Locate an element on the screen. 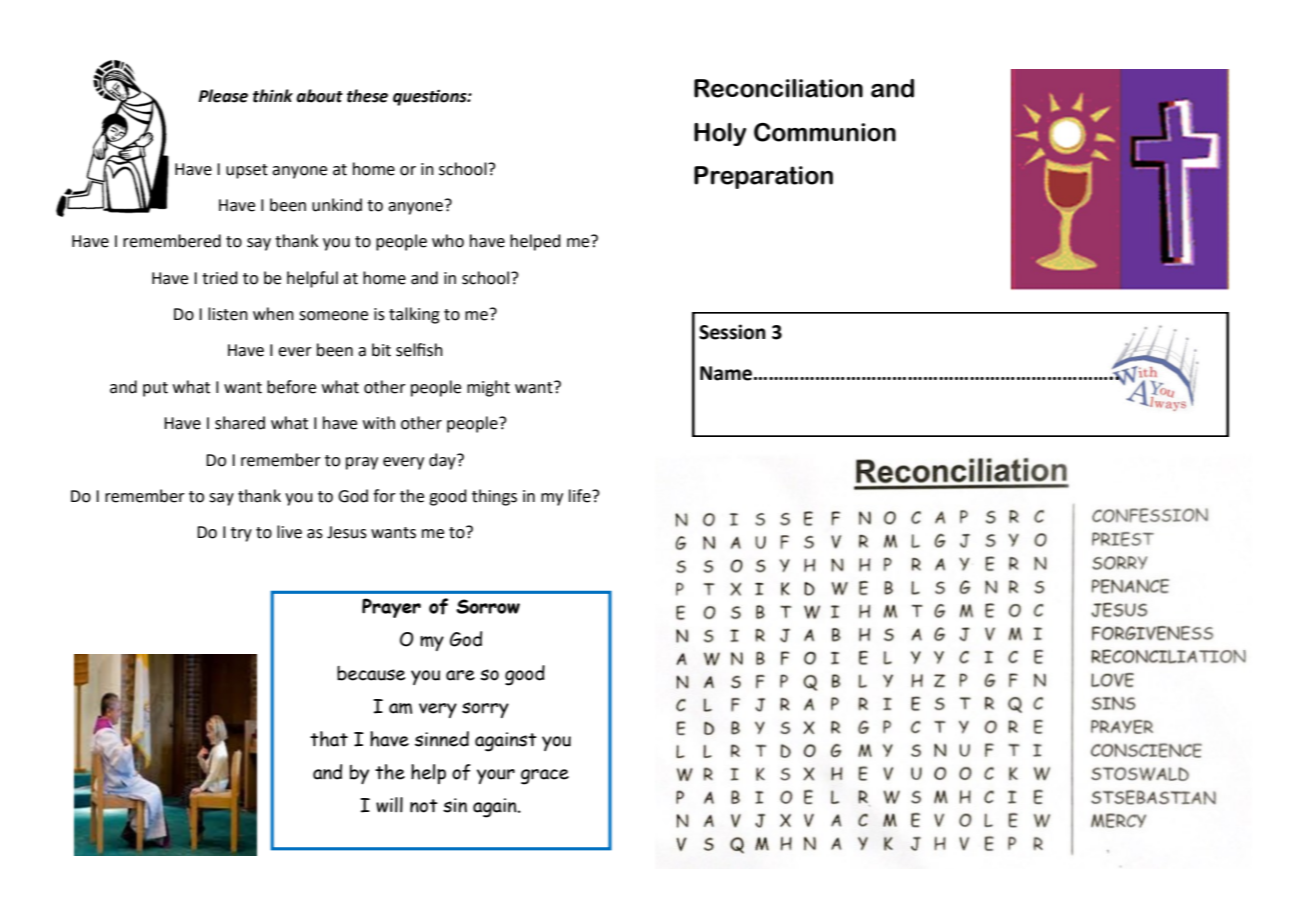  day is located at coordinates (443, 461).
